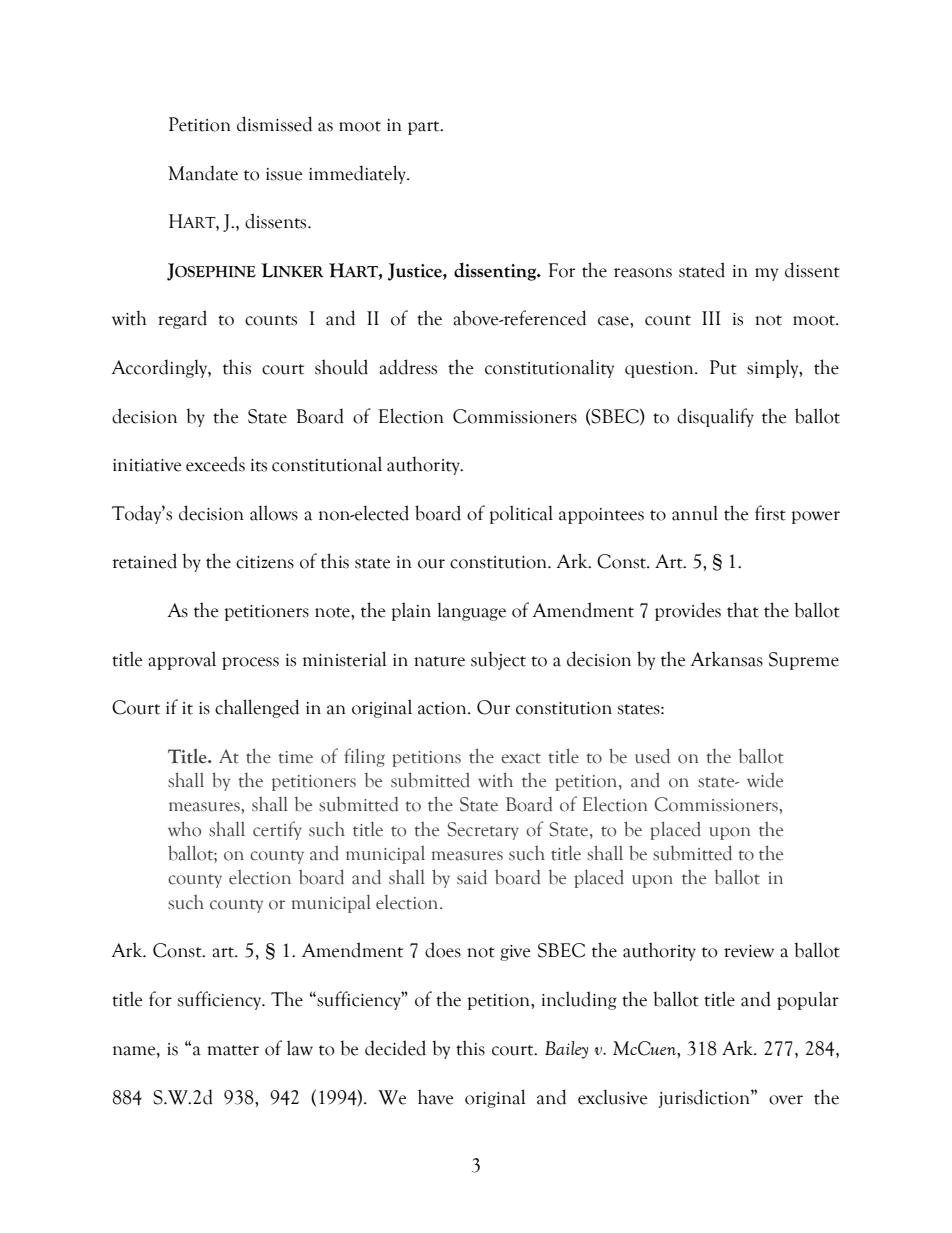 This screenshot has width=952, height=1233. What do you see at coordinates (233, 1050) in the screenshot?
I see `matter` at bounding box center [233, 1050].
